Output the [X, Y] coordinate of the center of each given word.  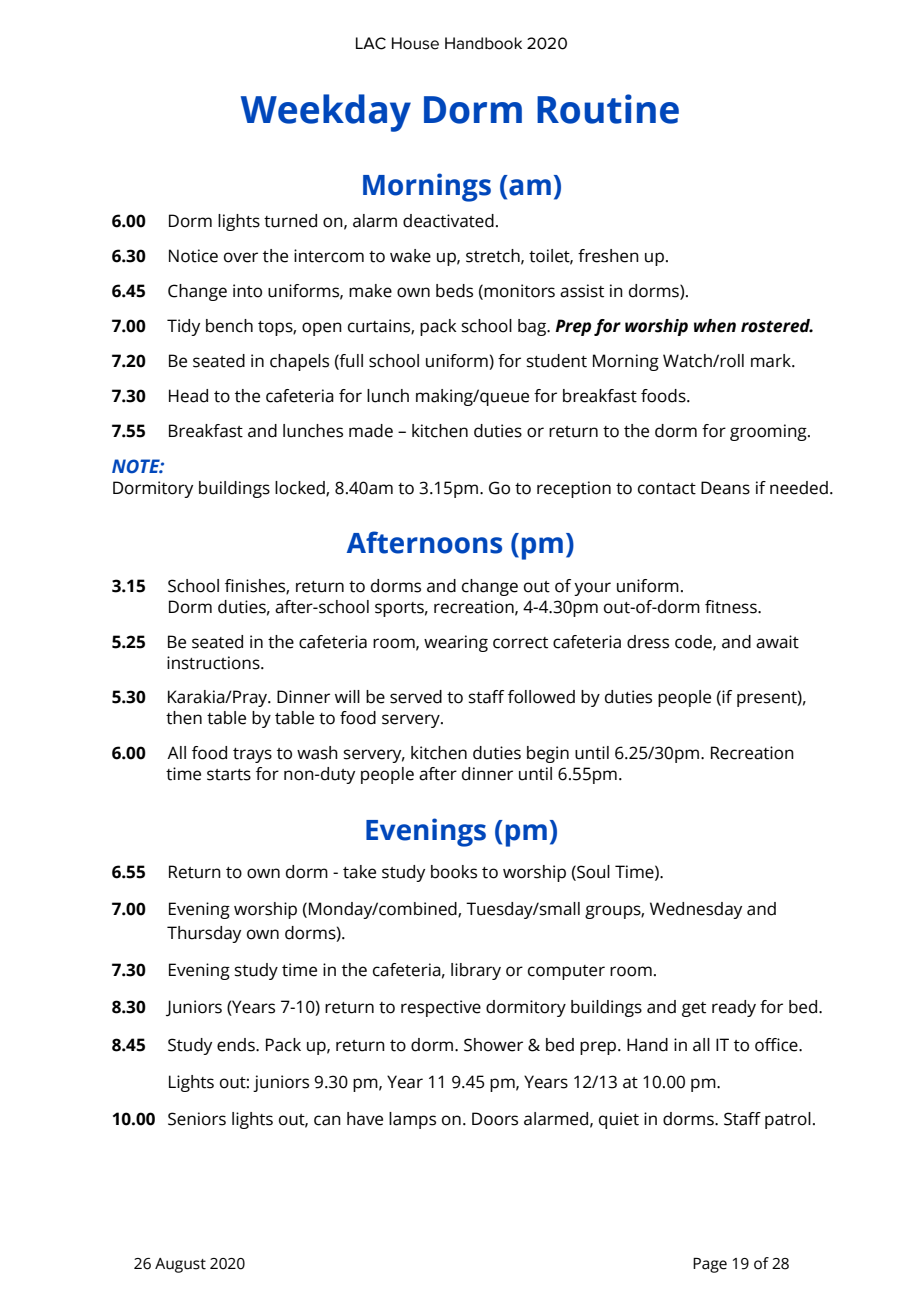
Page [710, 1265]
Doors [495, 1119]
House [415, 43]
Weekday [326, 113]
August [180, 1265]
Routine [608, 109]
